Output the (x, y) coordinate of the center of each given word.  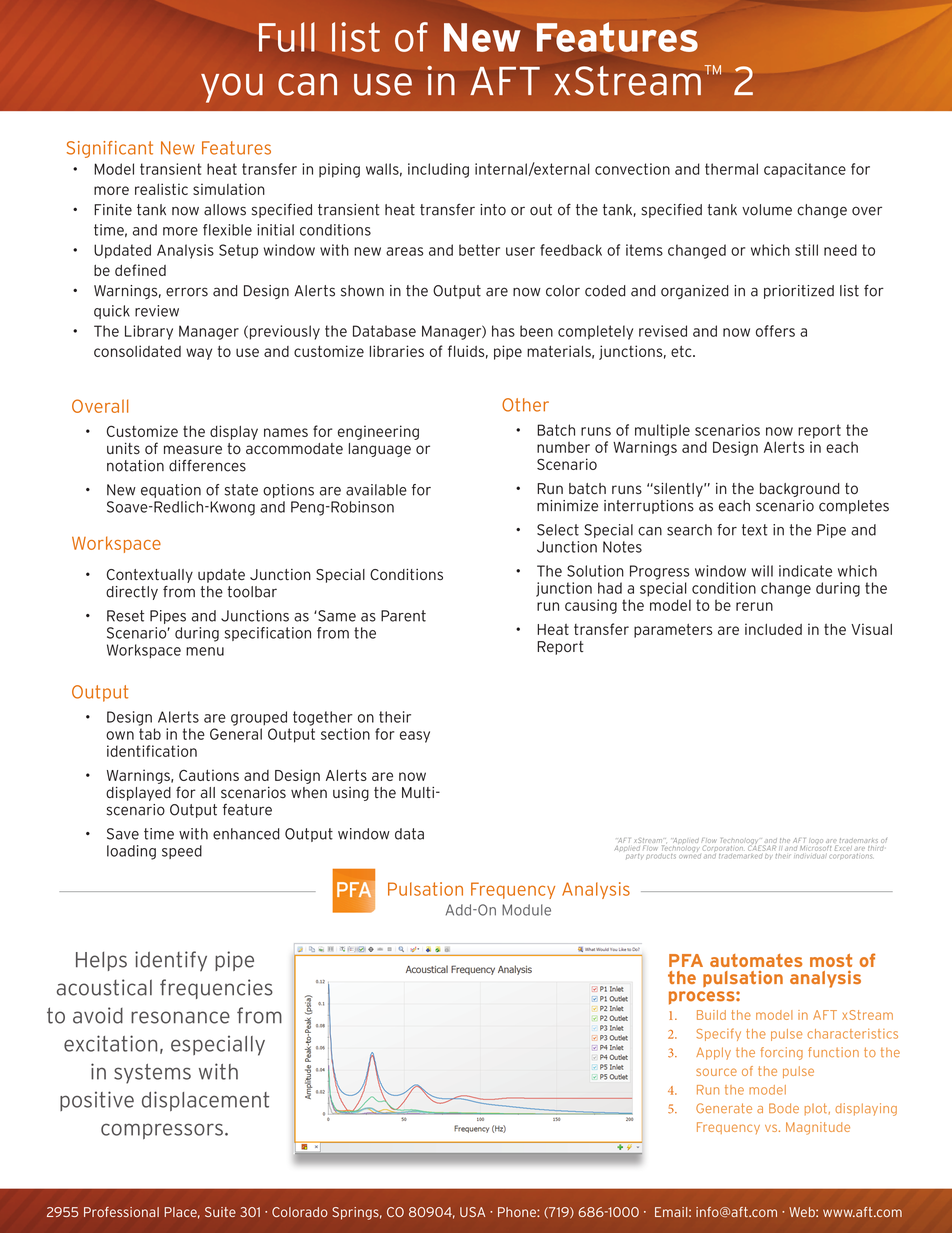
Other (525, 405)
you (232, 88)
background (800, 490)
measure (193, 450)
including (438, 170)
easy (415, 737)
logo (816, 841)
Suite (220, 1212)
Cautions (209, 775)
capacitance (805, 170)
